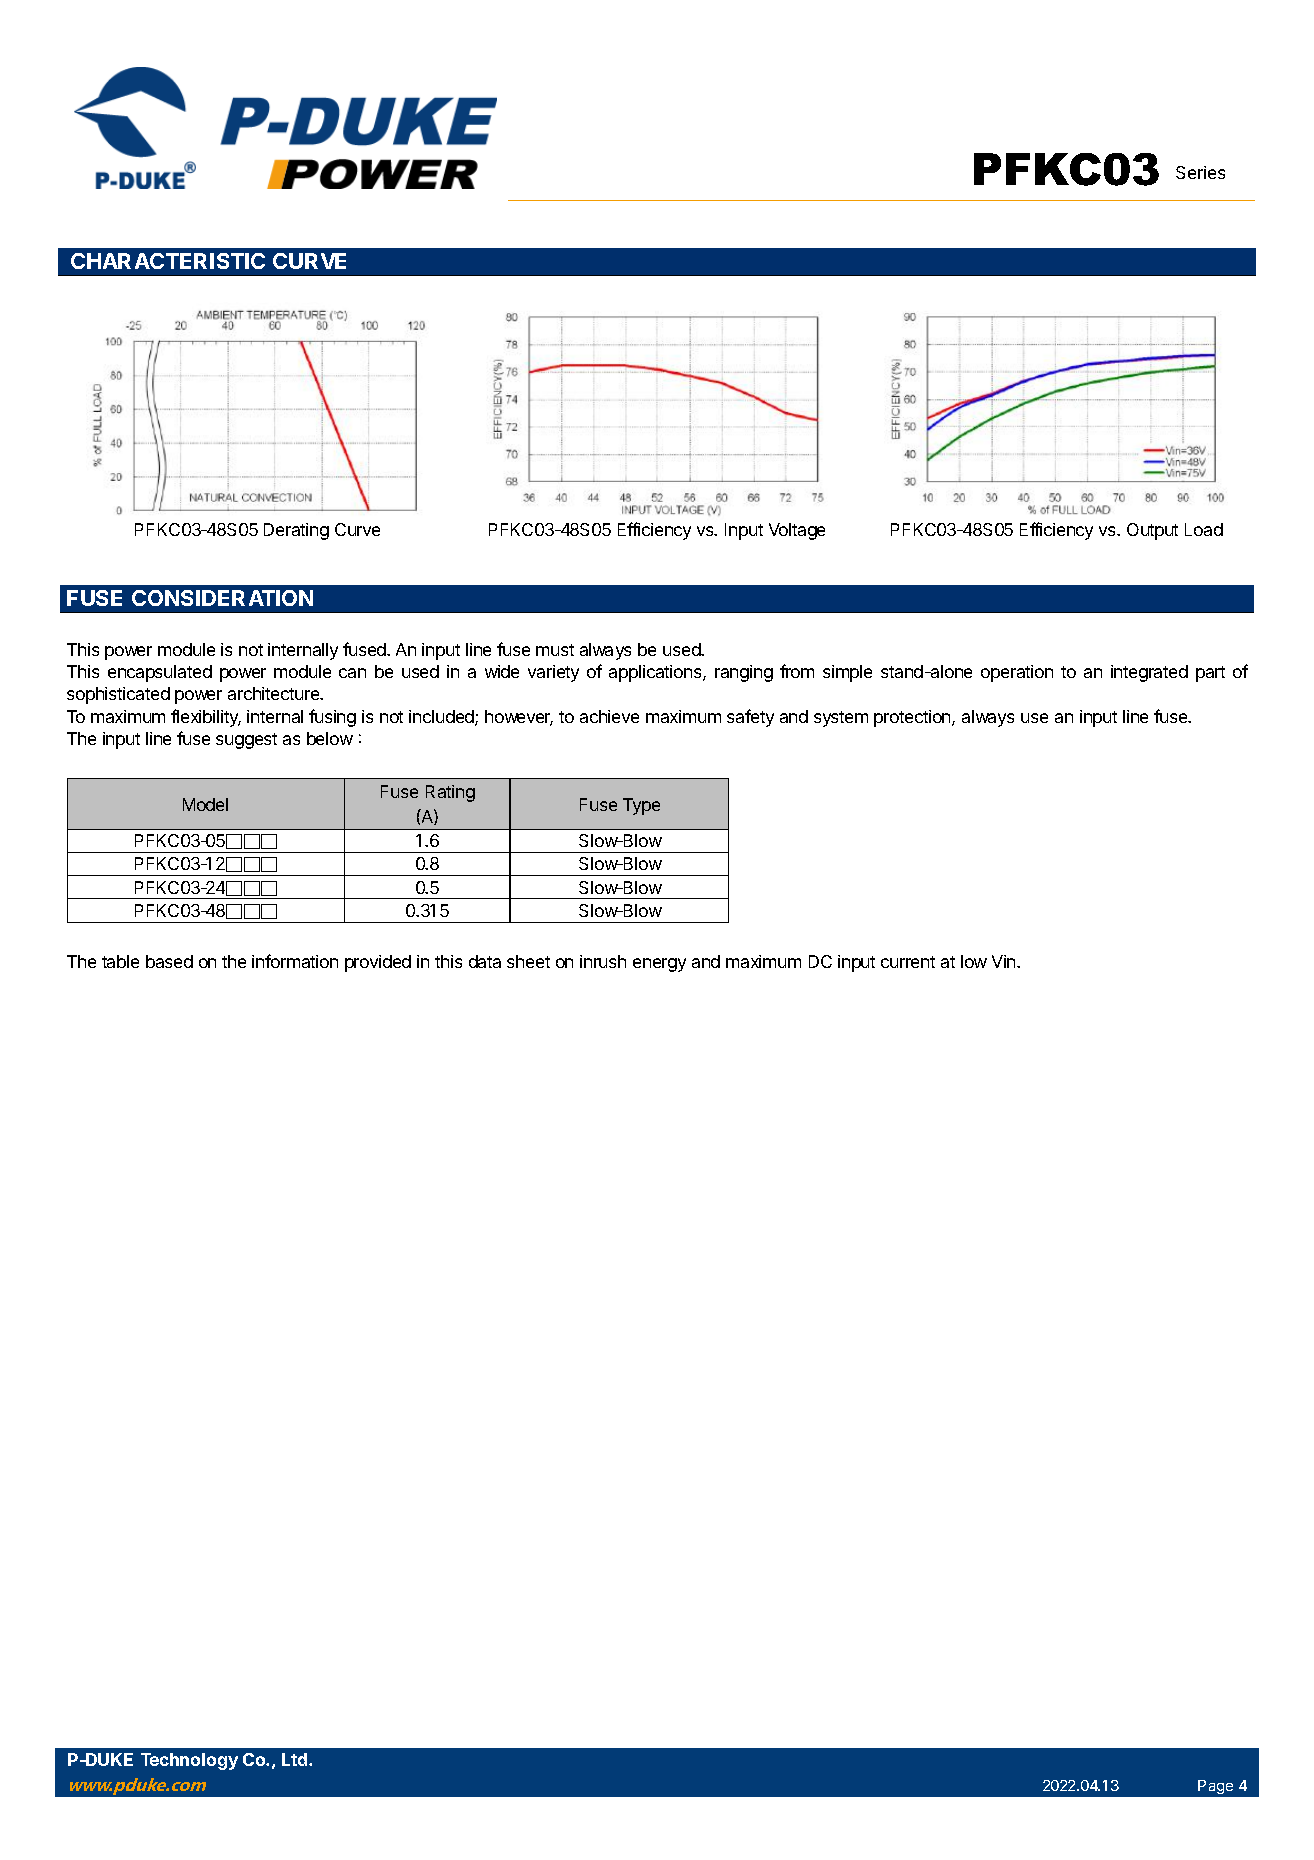  What do you see at coordinates (295, 961) in the screenshot?
I see `information` at bounding box center [295, 961].
